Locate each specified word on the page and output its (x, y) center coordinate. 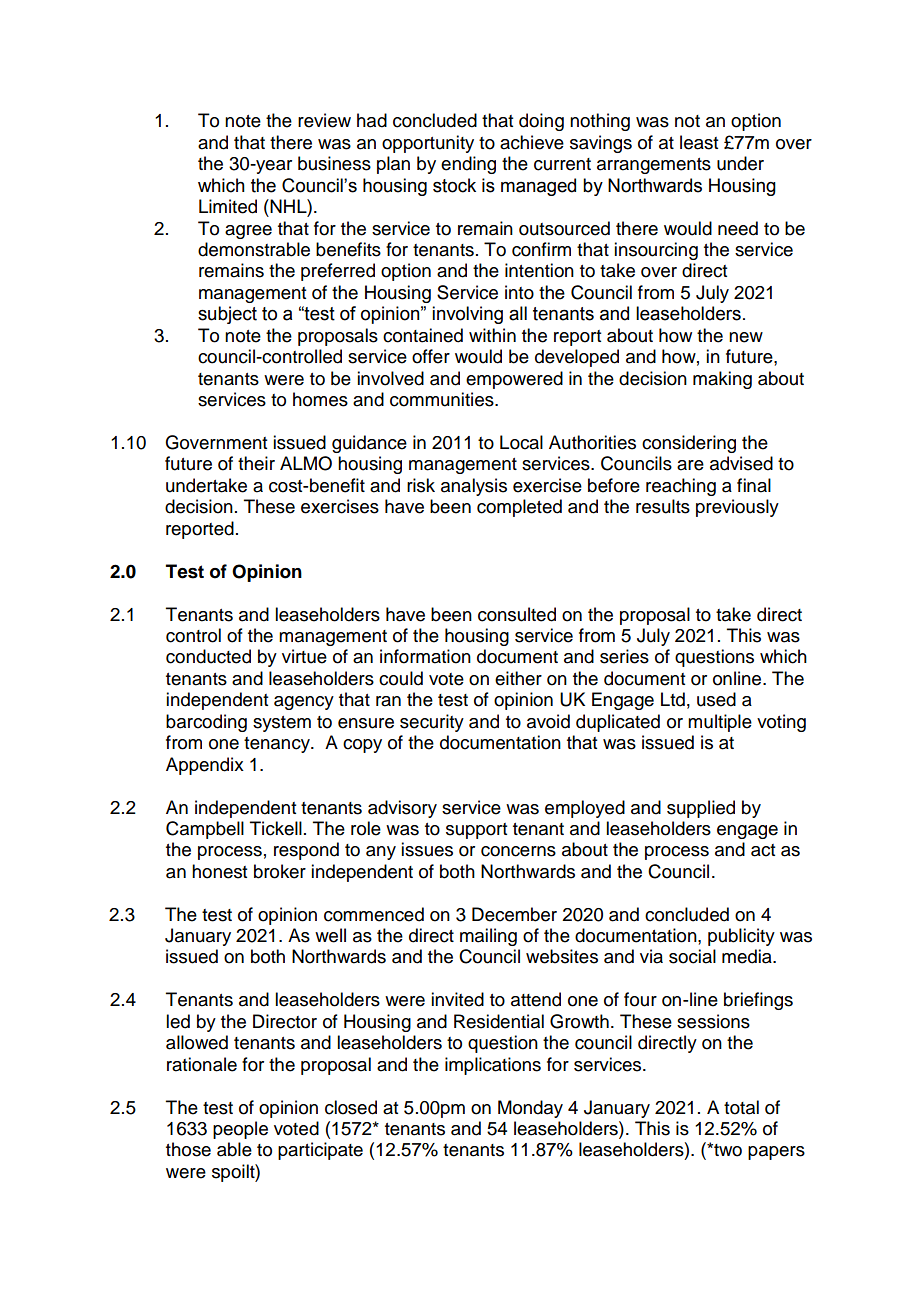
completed (519, 508)
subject (227, 315)
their (256, 463)
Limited (228, 206)
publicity (741, 937)
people (240, 1130)
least (699, 142)
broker (280, 871)
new (746, 337)
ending (468, 165)
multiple (720, 723)
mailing (488, 937)
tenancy (278, 745)
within (492, 335)
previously (737, 508)
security (432, 723)
